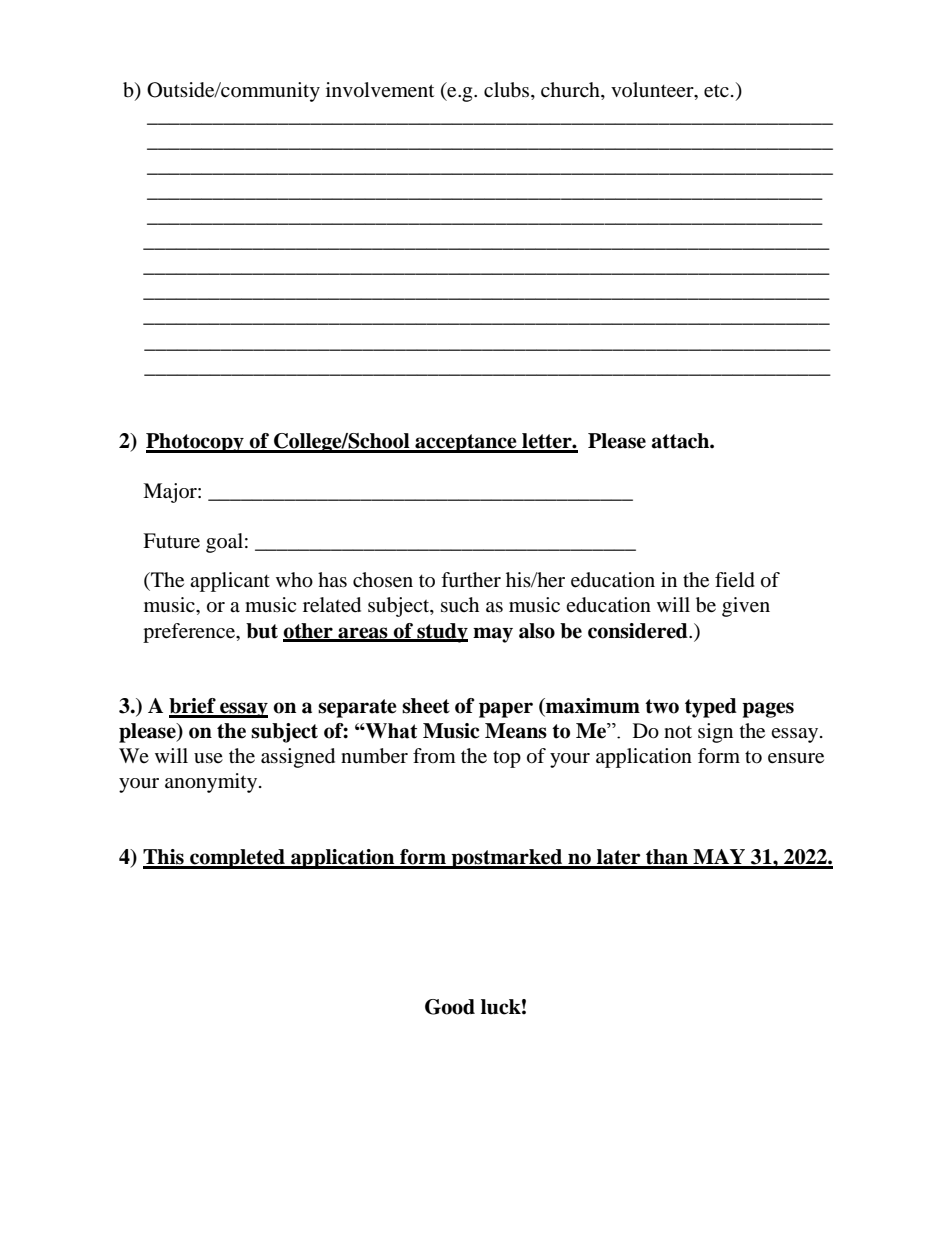 The width and height of the page is (952, 1233). What do you see at coordinates (237, 859) in the page?
I see `completed` at bounding box center [237, 859].
